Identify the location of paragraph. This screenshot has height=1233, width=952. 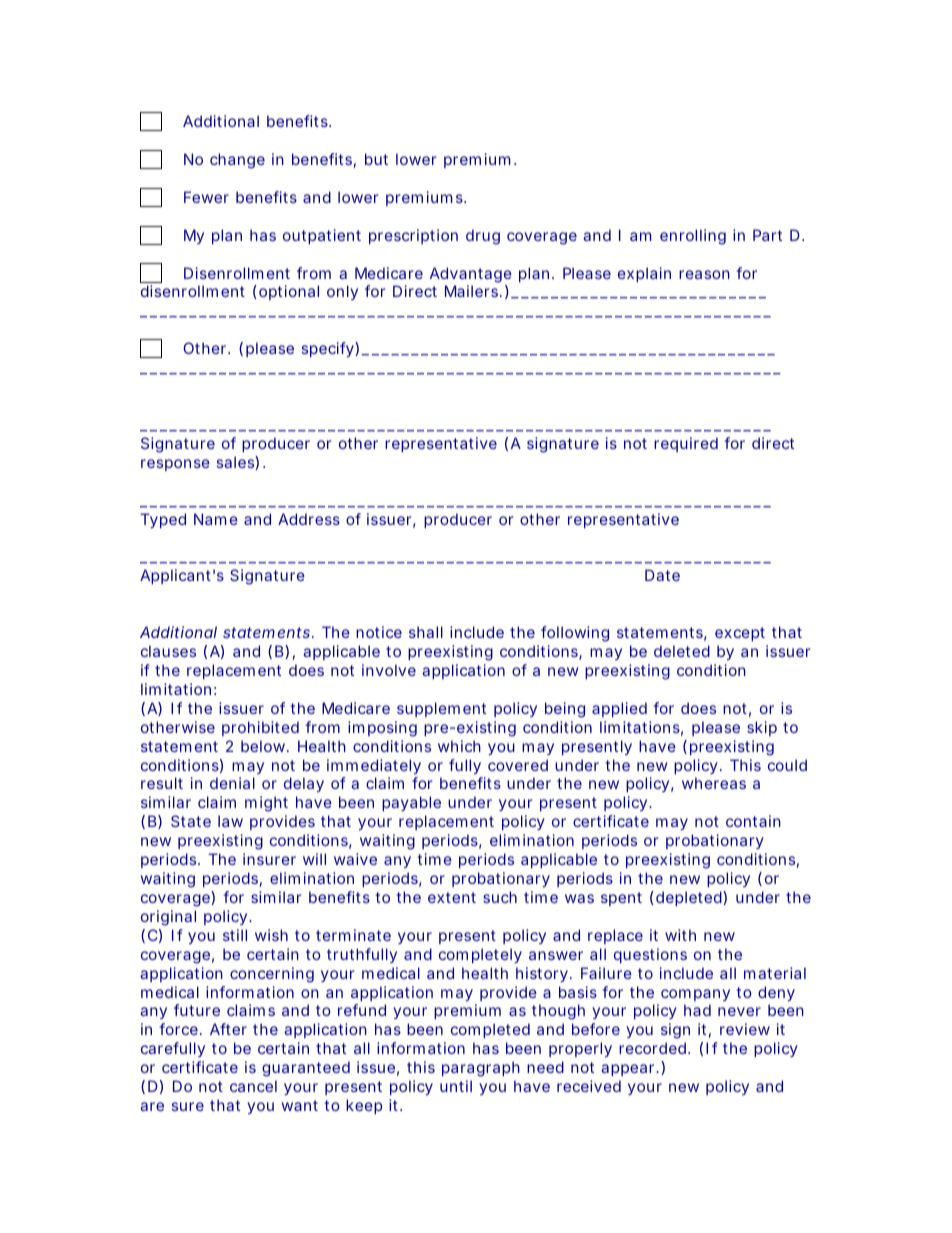
(481, 1069).
